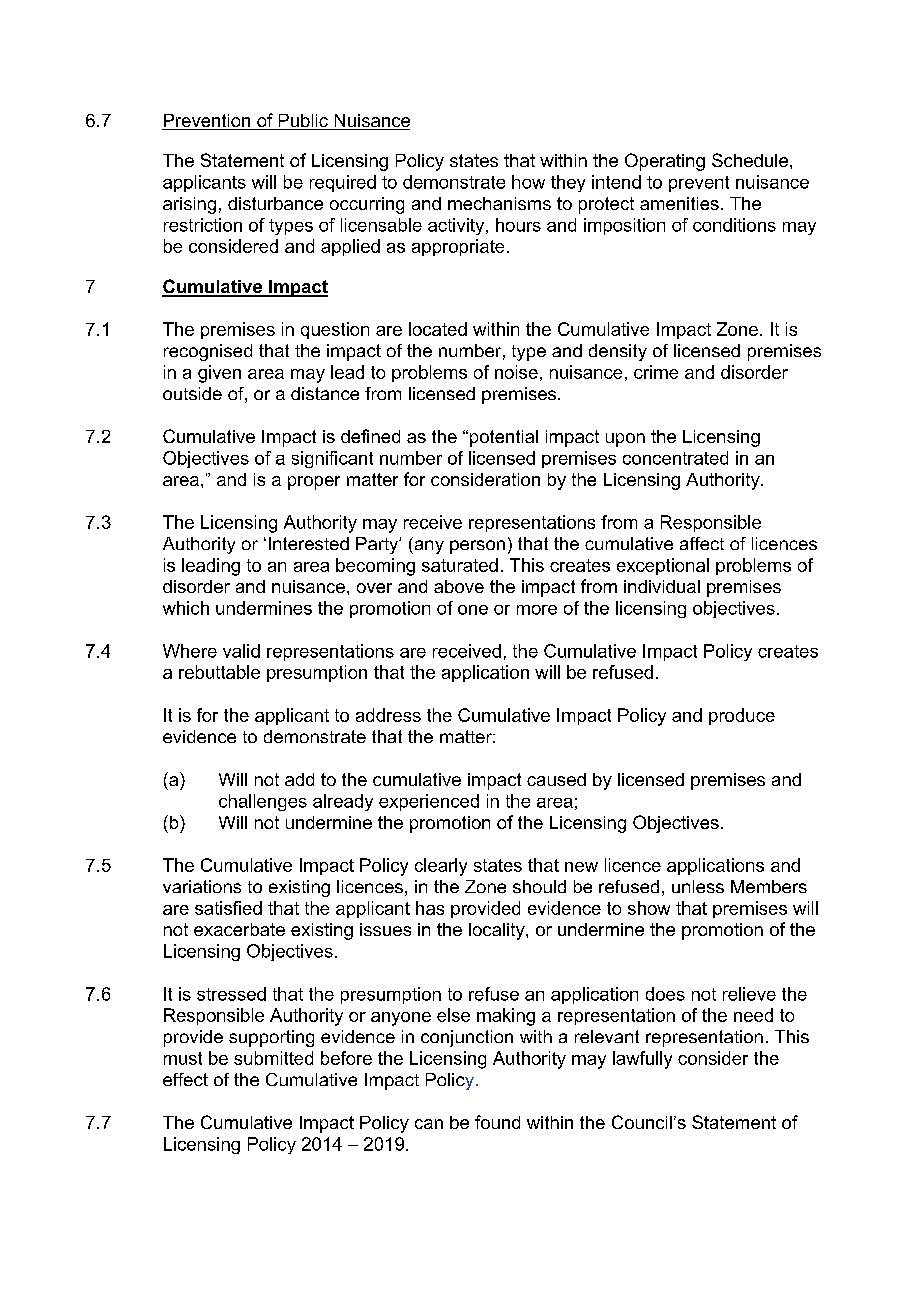 This image has height=1308, width=924. What do you see at coordinates (499, 203) in the image?
I see `mechanisms` at bounding box center [499, 203].
